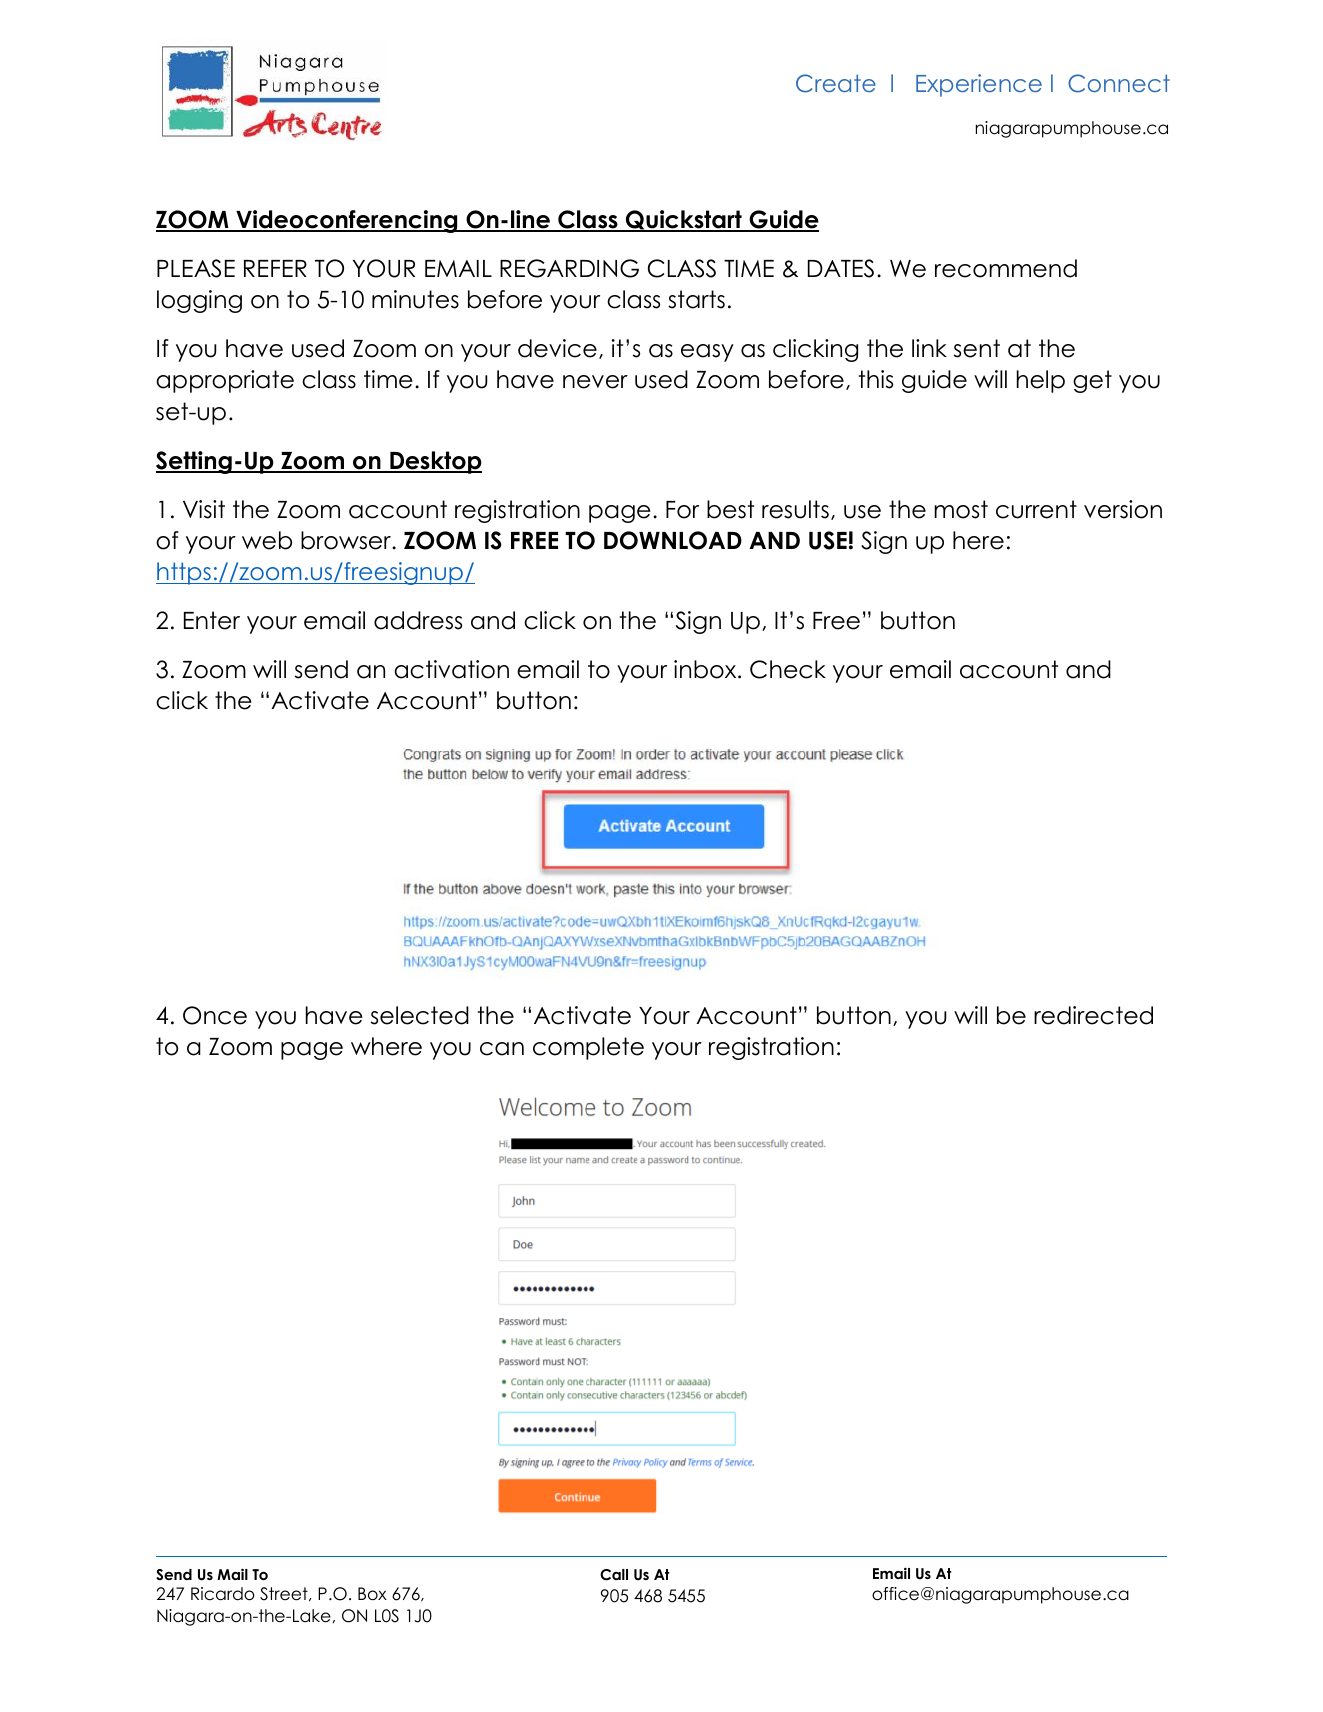 The image size is (1323, 1712). I want to click on Videoconferencing, so click(347, 221).
